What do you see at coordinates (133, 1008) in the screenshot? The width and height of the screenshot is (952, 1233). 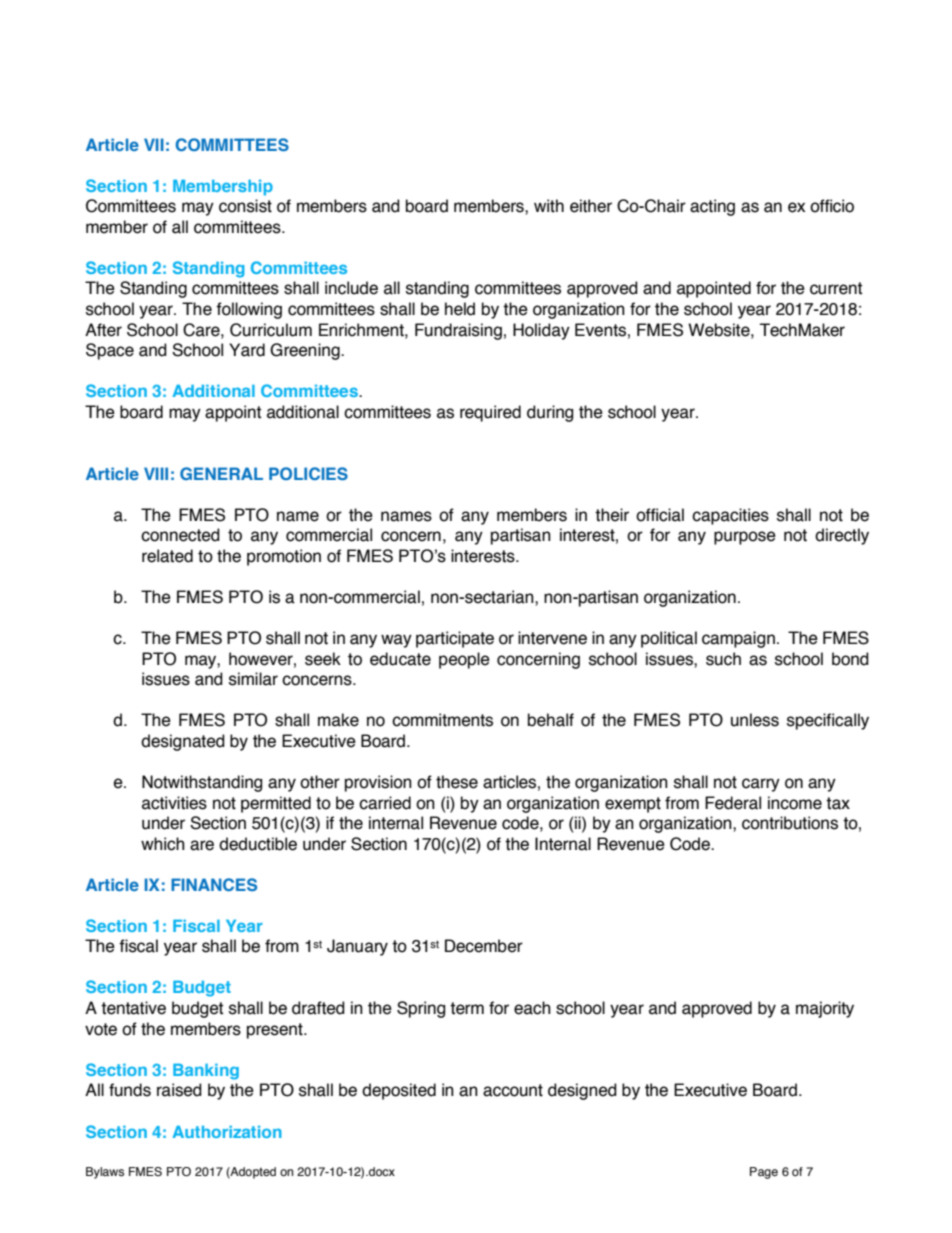 I see `tentative` at bounding box center [133, 1008].
